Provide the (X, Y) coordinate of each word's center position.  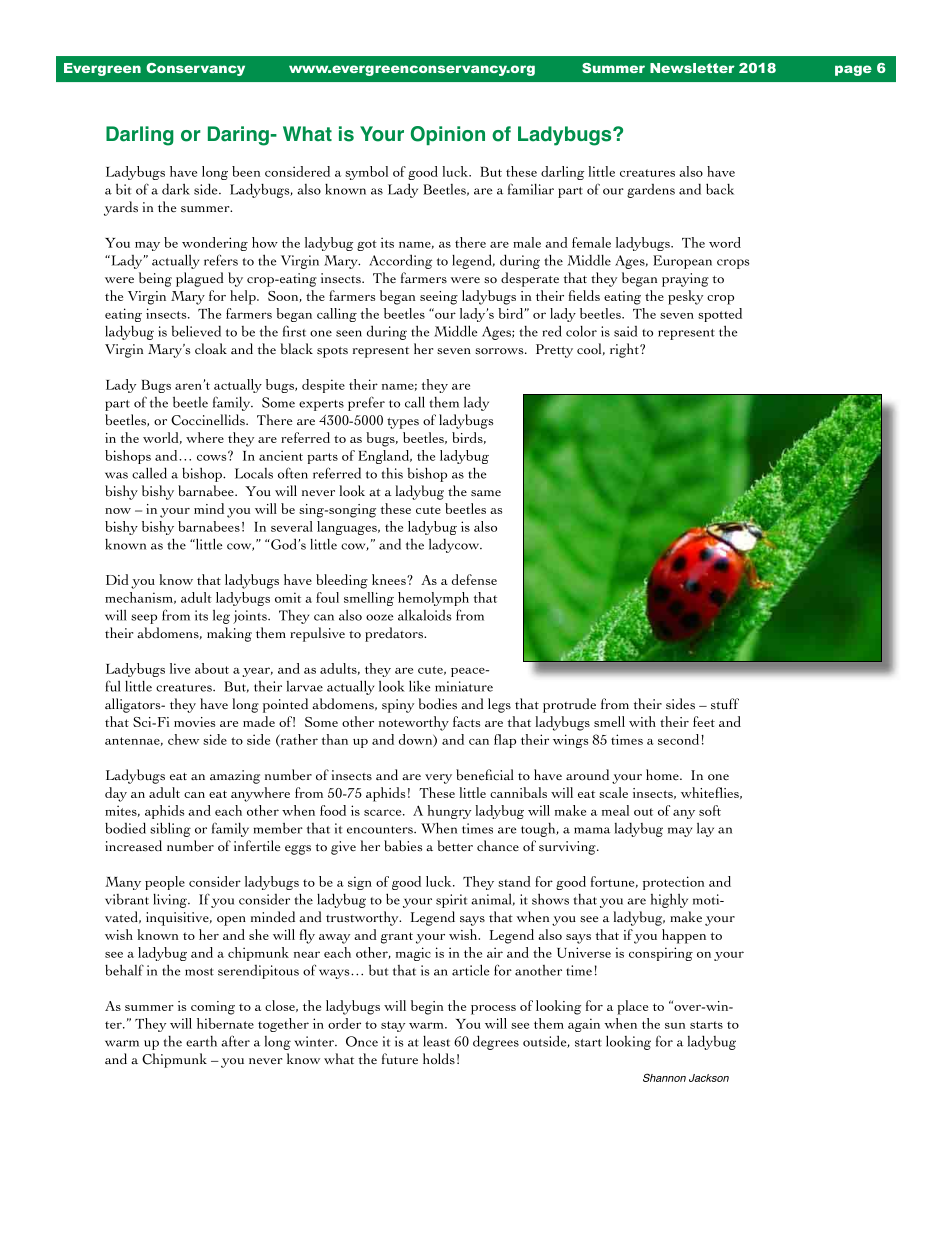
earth (201, 1041)
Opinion (448, 135)
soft (710, 810)
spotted (720, 315)
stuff (725, 704)
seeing (439, 298)
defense (474, 579)
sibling (170, 829)
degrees (496, 1042)
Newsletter (692, 68)
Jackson (709, 1078)
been (246, 171)
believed (196, 331)
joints (251, 617)
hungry (449, 812)
